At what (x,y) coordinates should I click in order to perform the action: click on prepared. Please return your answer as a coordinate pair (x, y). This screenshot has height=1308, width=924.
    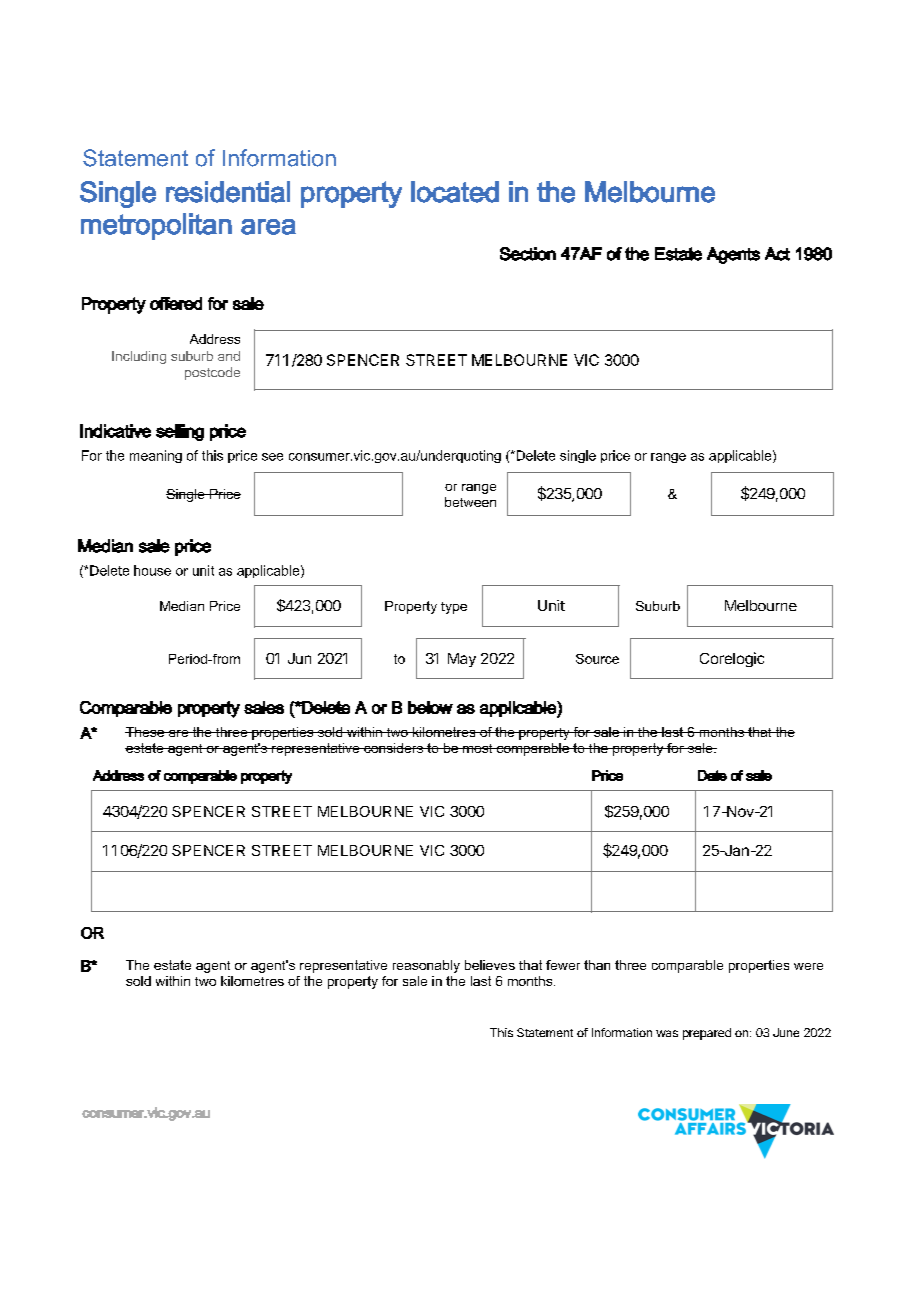
    Looking at the image, I should click on (707, 1034).
